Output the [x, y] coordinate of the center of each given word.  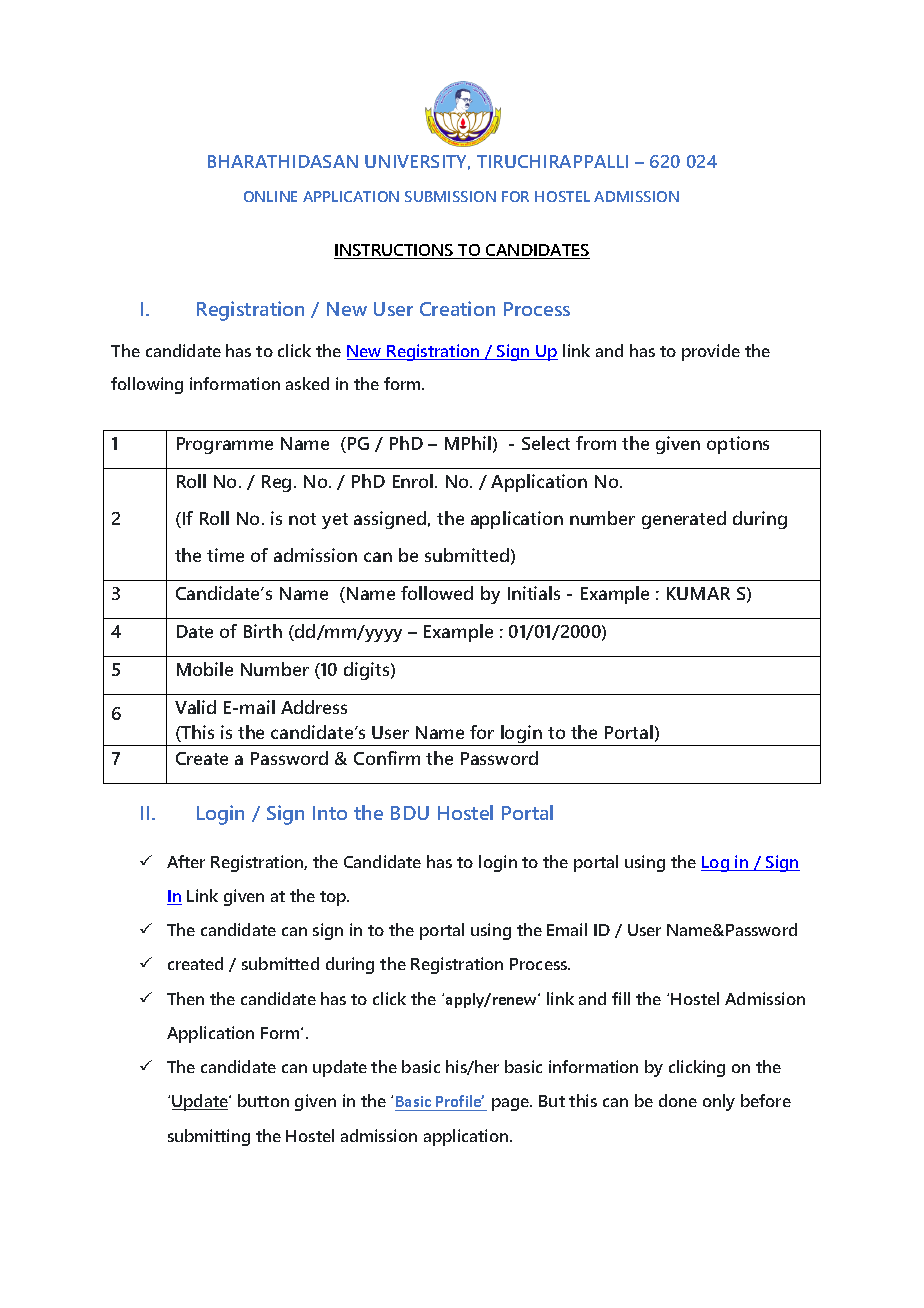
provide [711, 352]
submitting [209, 1137]
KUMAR [698, 593]
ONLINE [270, 196]
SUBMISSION [450, 196]
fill [621, 998]
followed [437, 593]
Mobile [205, 669]
